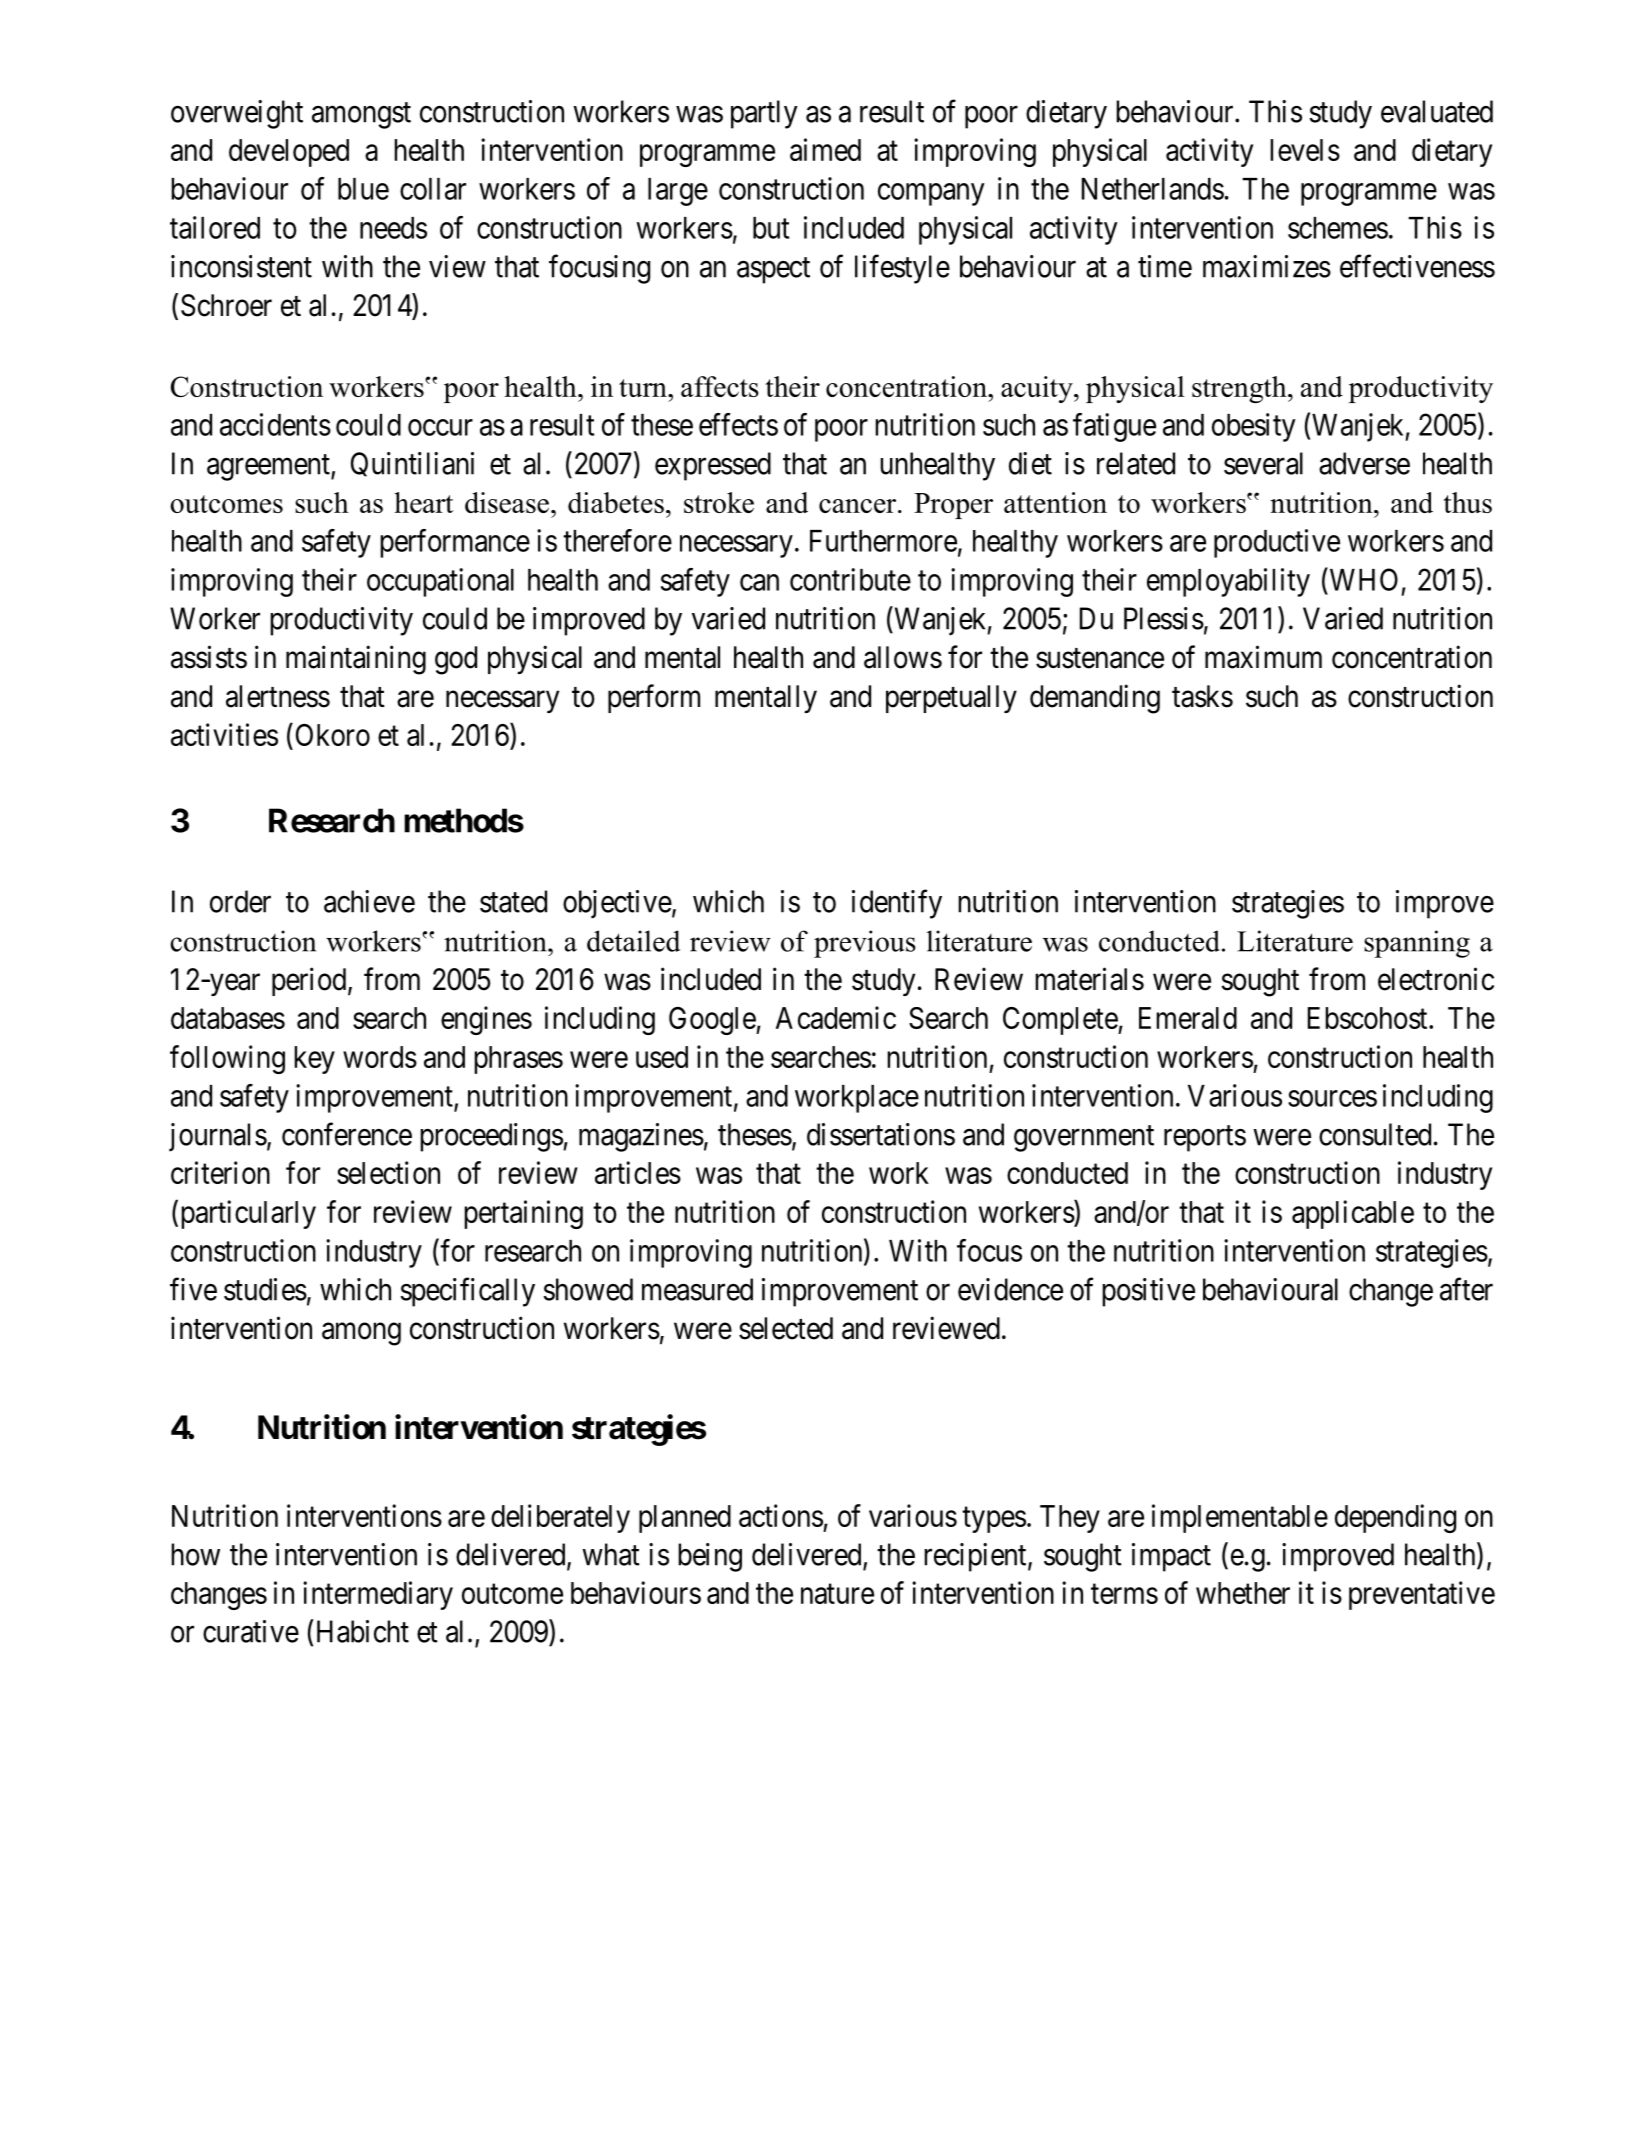 The image size is (1650, 2135). Describe the element at coordinates (1417, 944) in the screenshot. I see `spanning` at that location.
